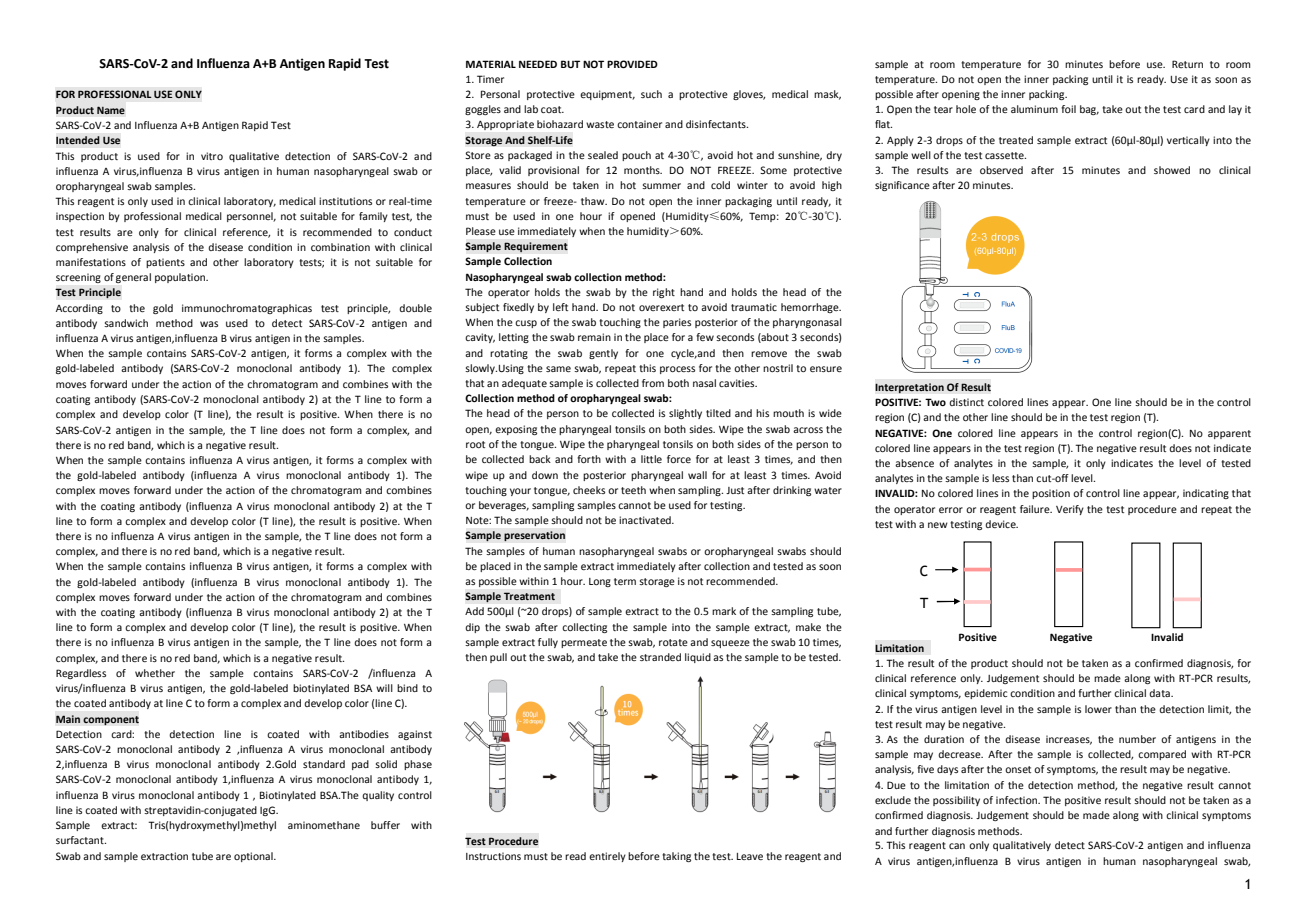  Describe the element at coordinates (254, 857) in the page. I see `optional` at that location.
